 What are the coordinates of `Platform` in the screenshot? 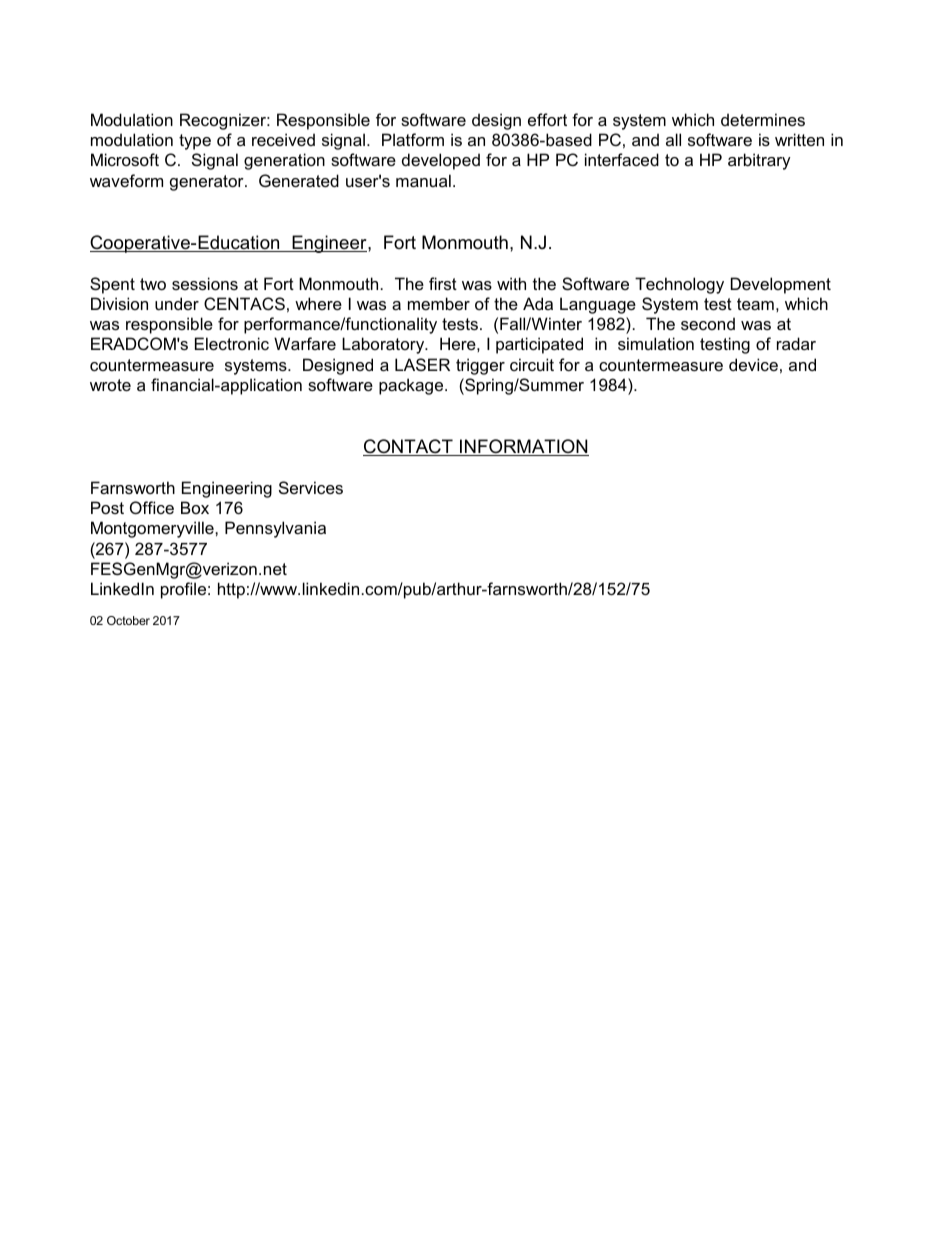 It's located at (413, 139).
